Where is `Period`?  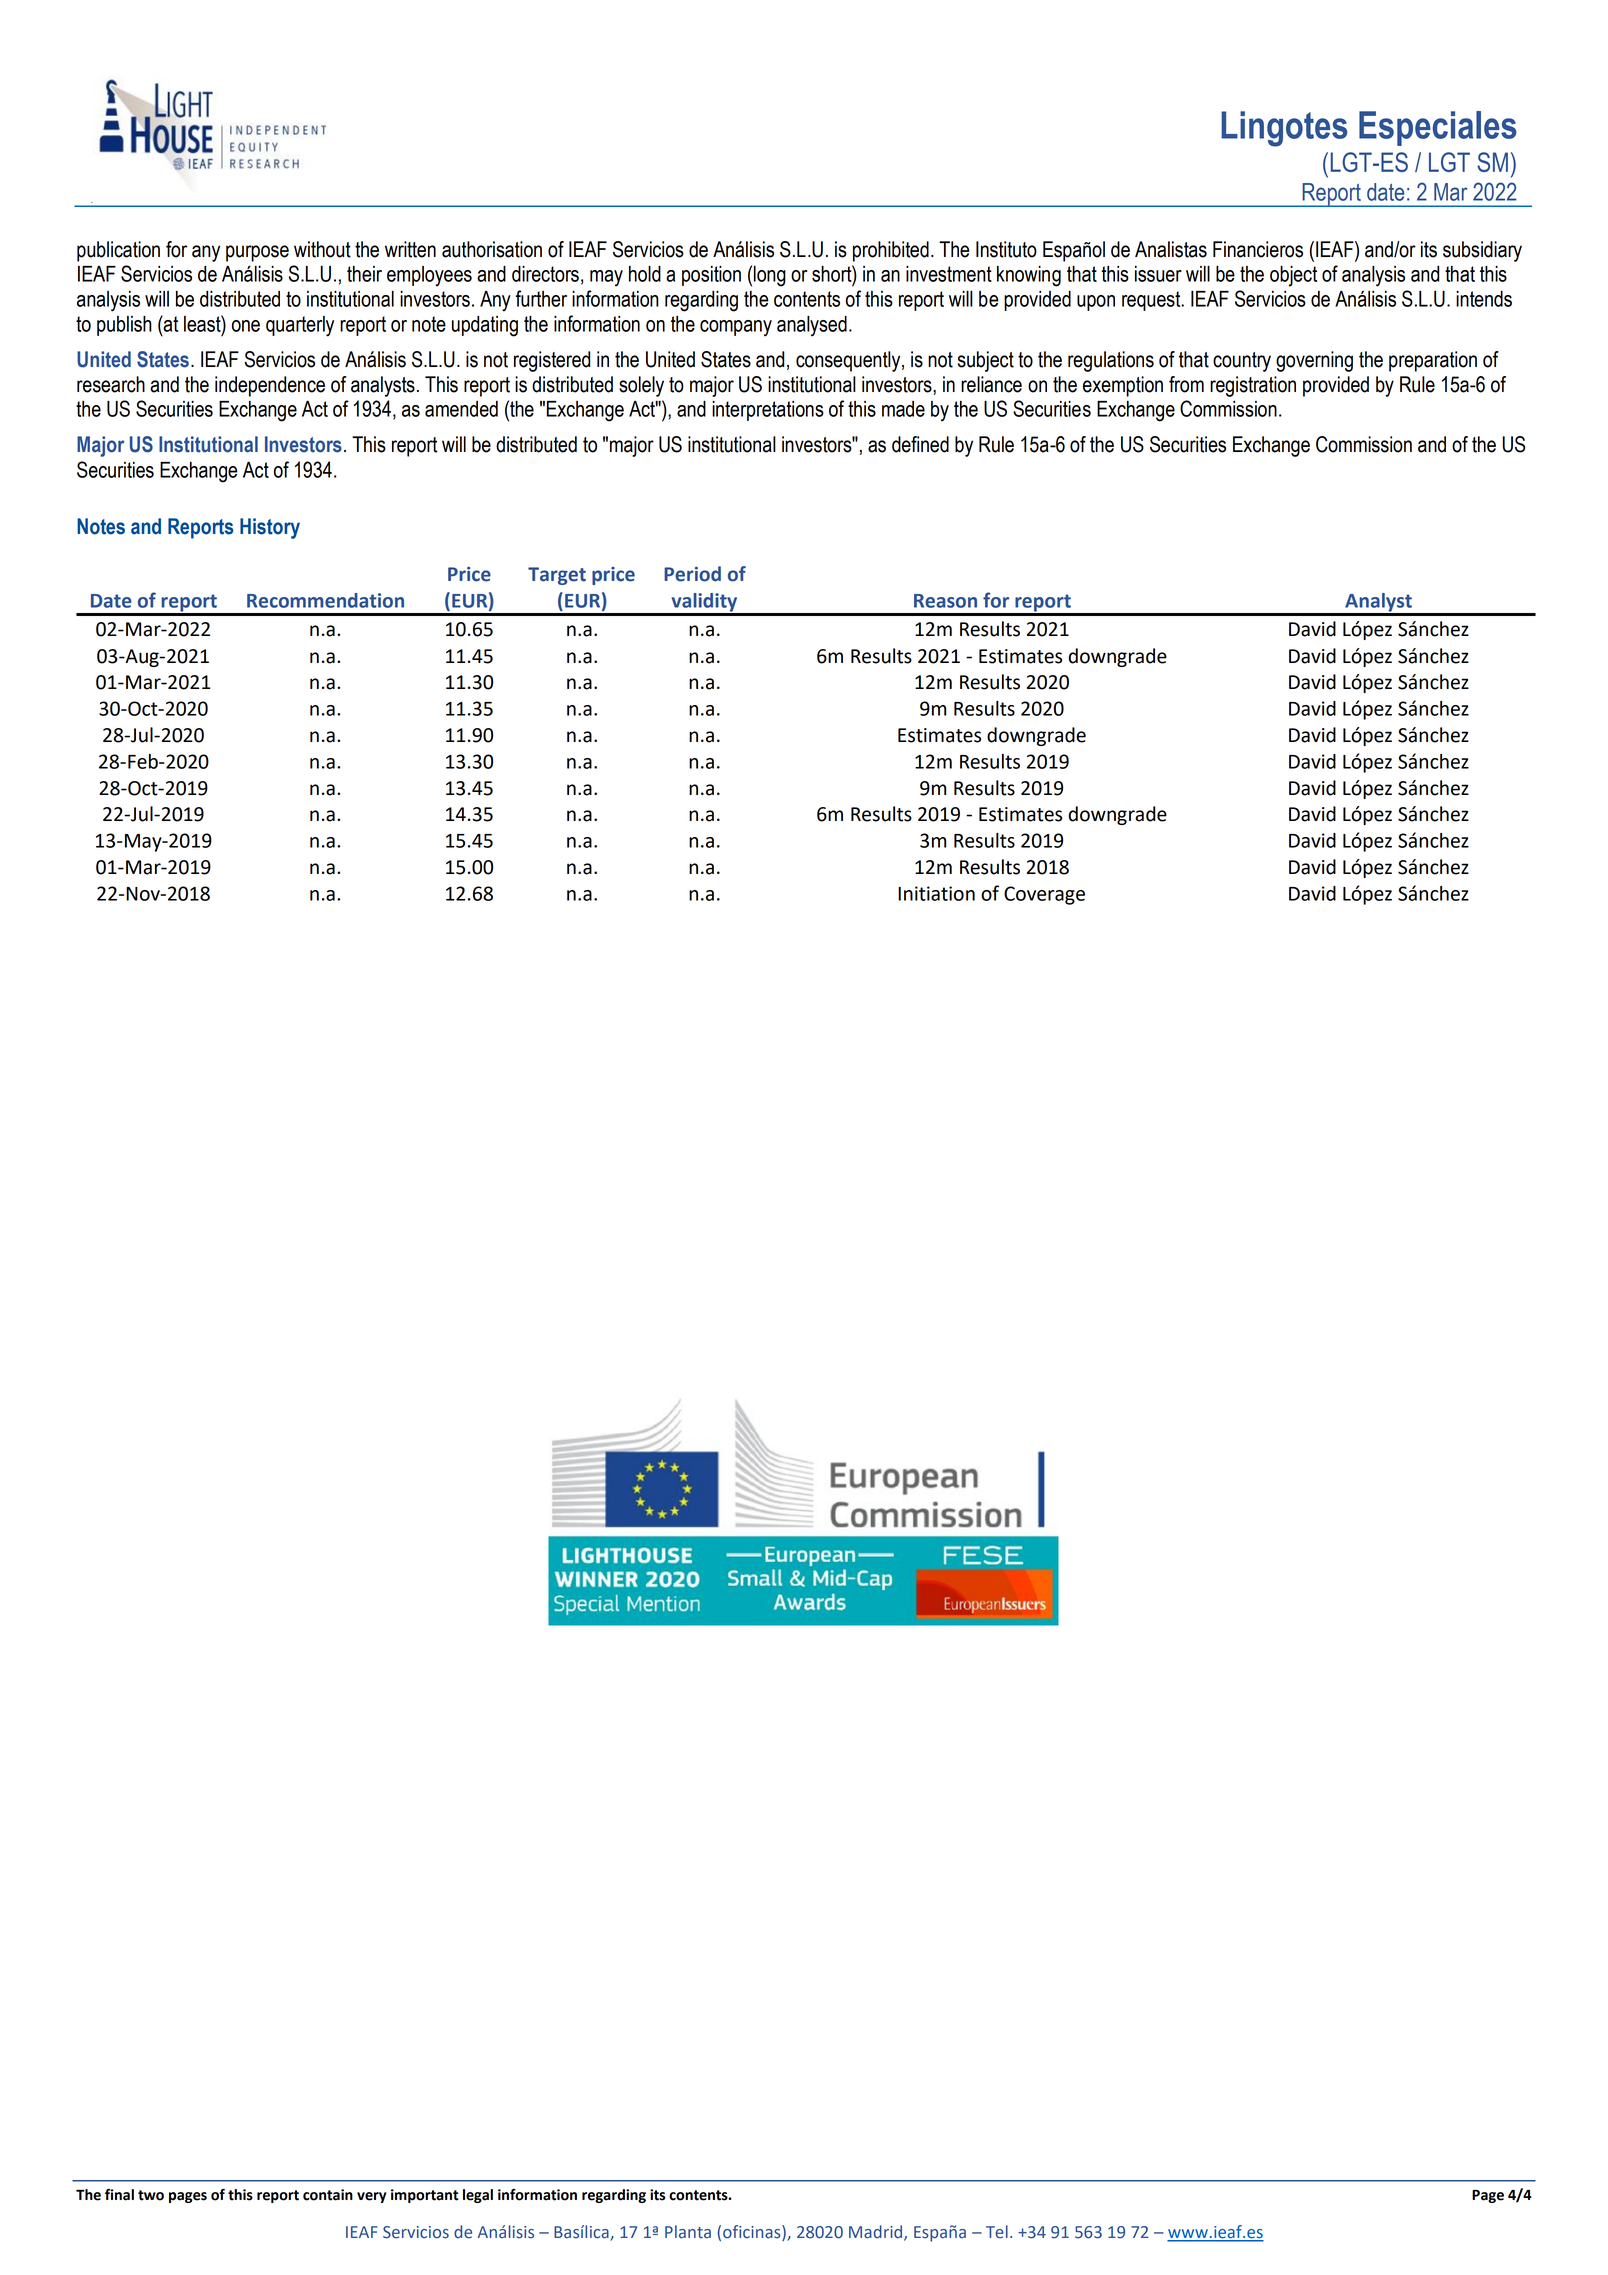 Period is located at coordinates (692, 574).
